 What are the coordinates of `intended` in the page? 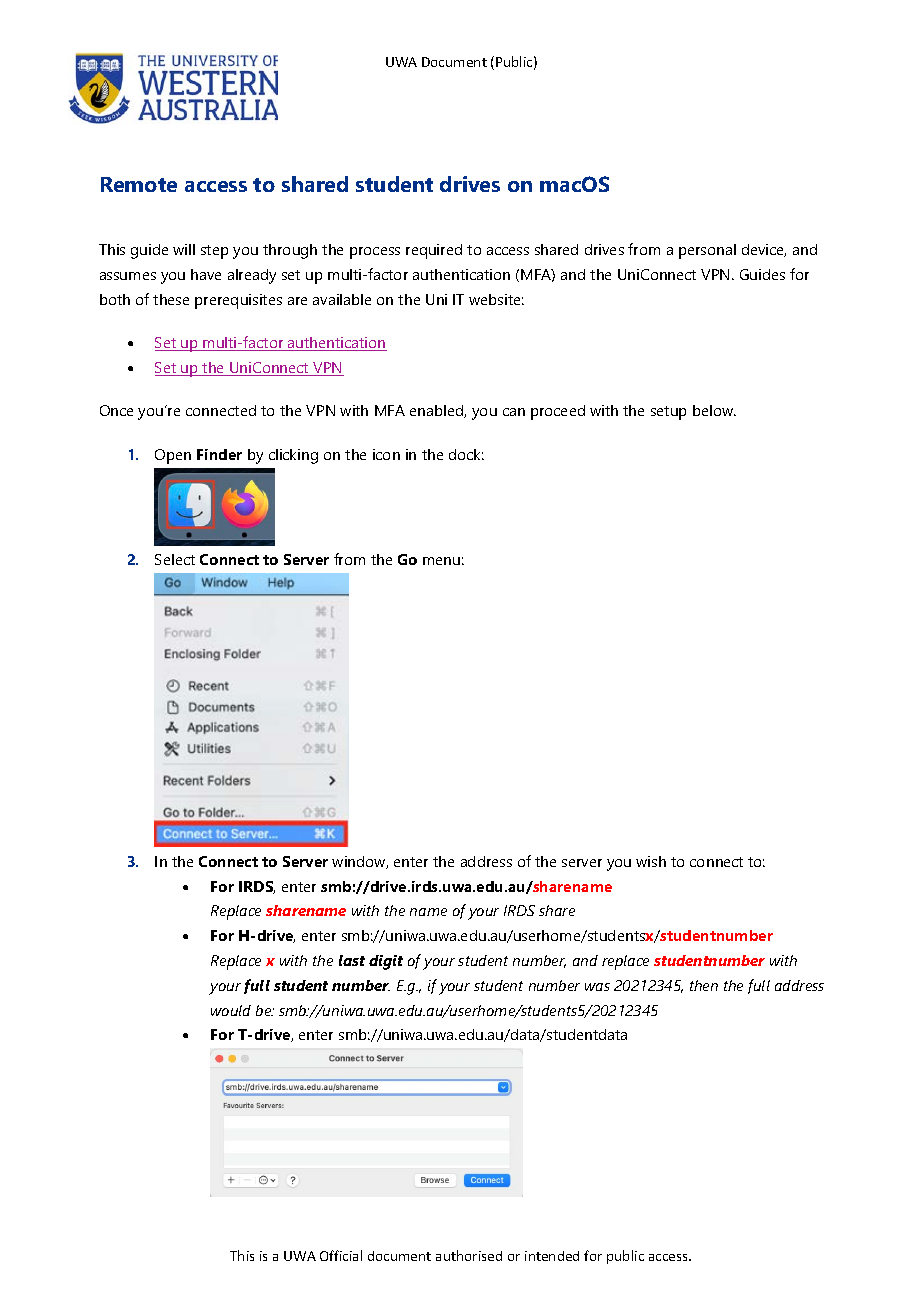 It's located at (552, 1256).
